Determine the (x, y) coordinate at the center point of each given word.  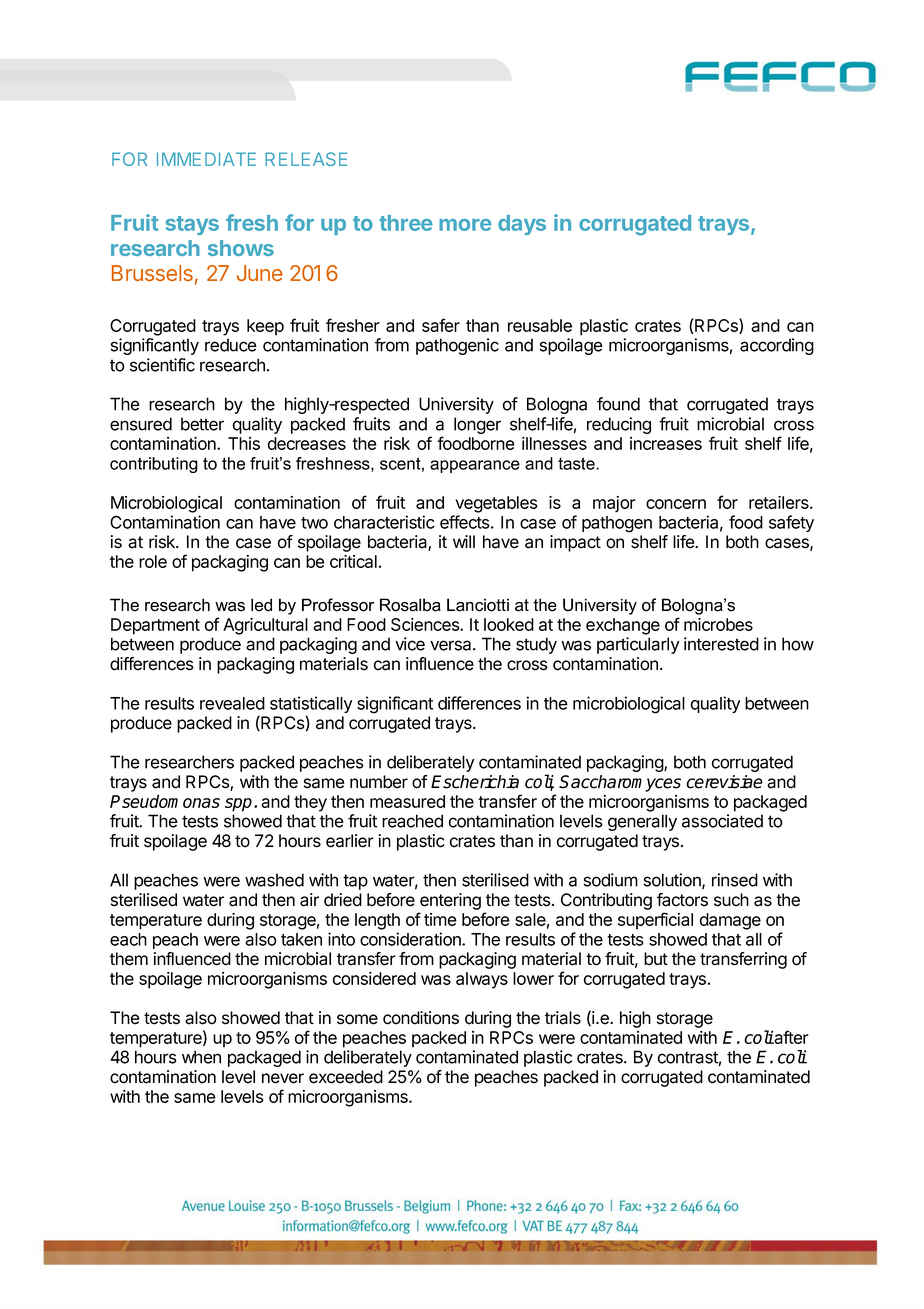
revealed (232, 703)
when (201, 1057)
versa (452, 645)
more (465, 225)
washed (274, 880)
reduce (231, 345)
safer (441, 325)
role (153, 561)
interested (721, 644)
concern (676, 504)
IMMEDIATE (206, 159)
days (522, 225)
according (777, 346)
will (464, 541)
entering (450, 901)
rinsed (735, 880)
